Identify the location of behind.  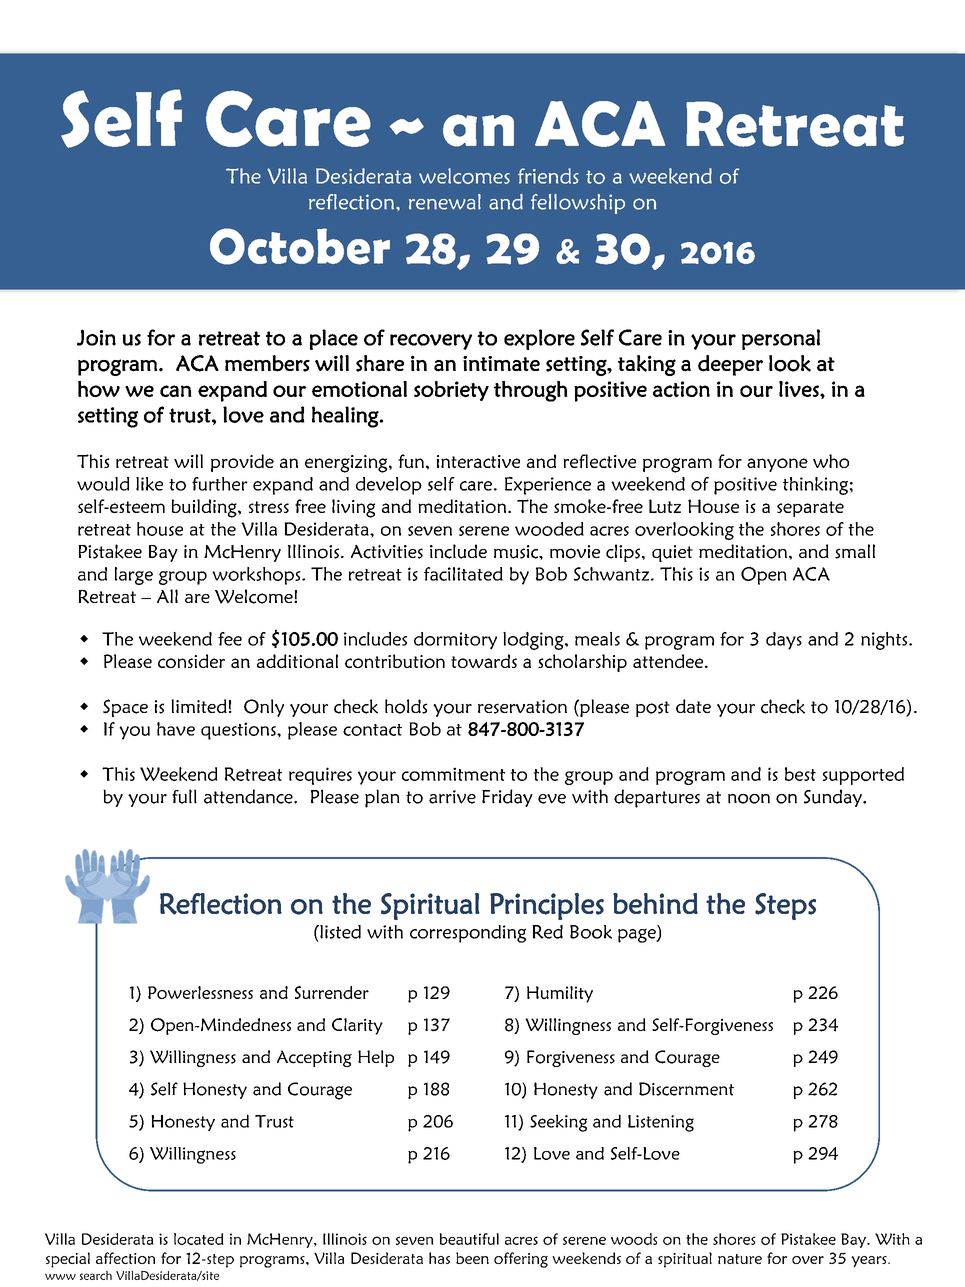
(655, 903).
